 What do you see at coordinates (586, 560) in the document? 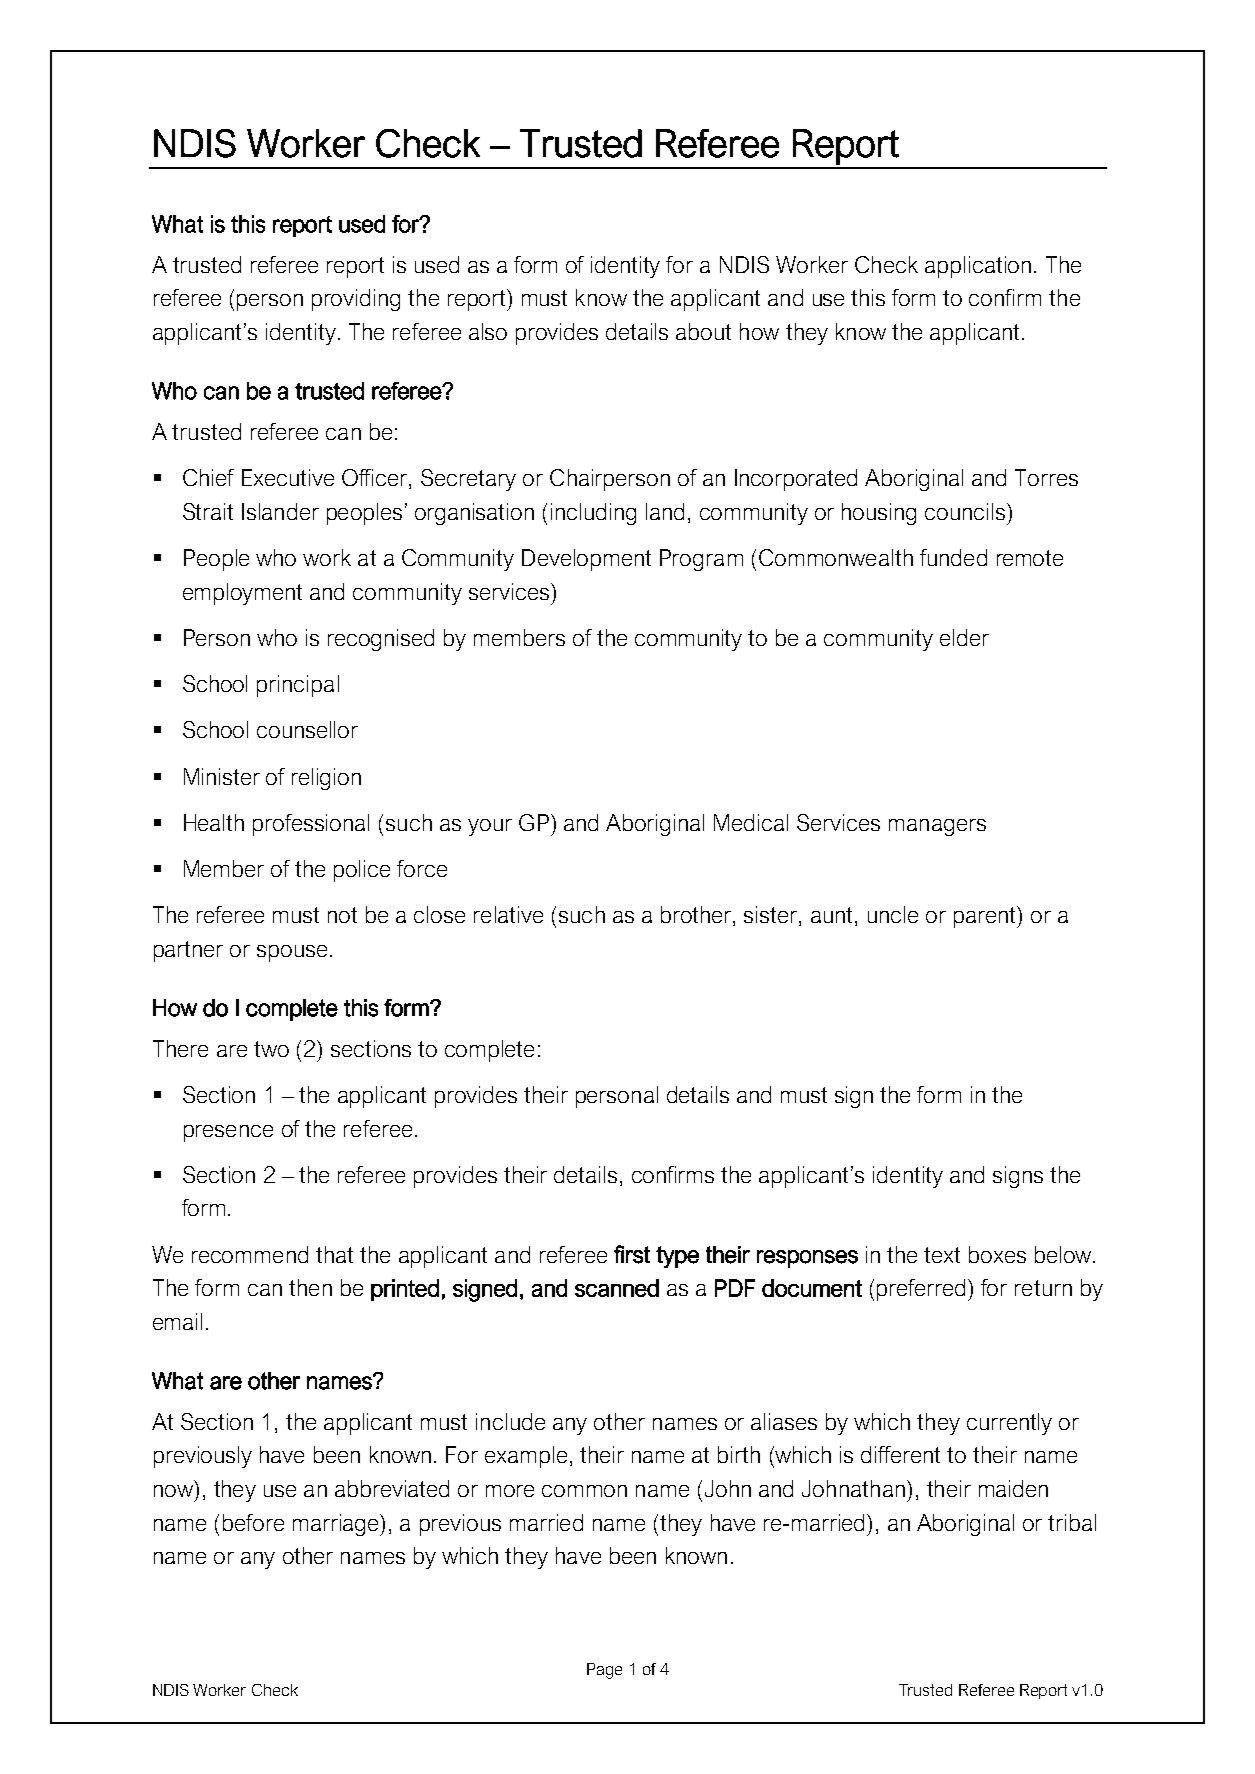
I see `Development` at bounding box center [586, 560].
